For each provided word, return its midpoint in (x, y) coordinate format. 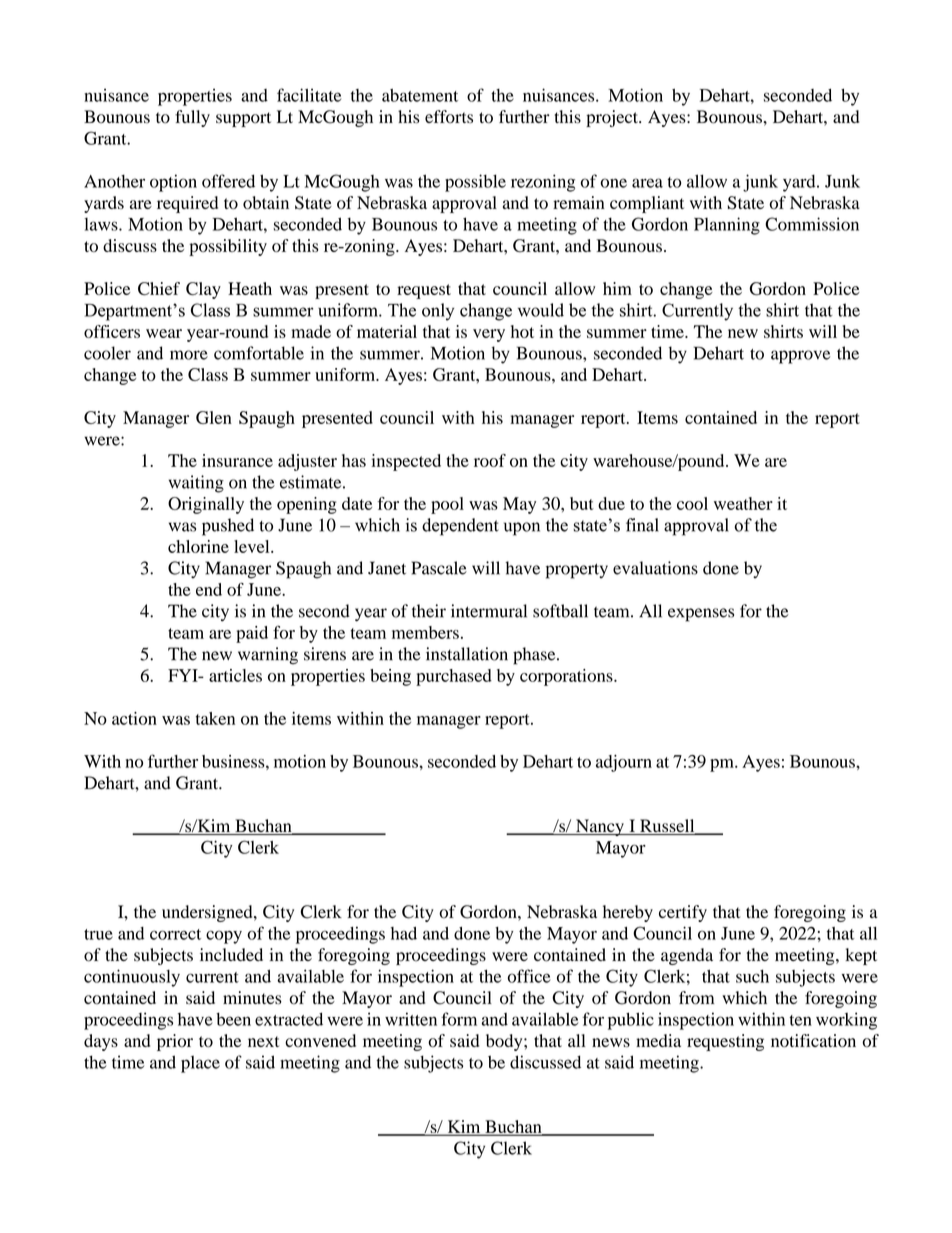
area (647, 183)
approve (800, 357)
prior (175, 1042)
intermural (489, 611)
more (189, 355)
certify (683, 913)
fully (192, 118)
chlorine (198, 546)
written (411, 1019)
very (489, 335)
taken (215, 718)
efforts (449, 117)
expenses (701, 615)
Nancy (600, 827)
